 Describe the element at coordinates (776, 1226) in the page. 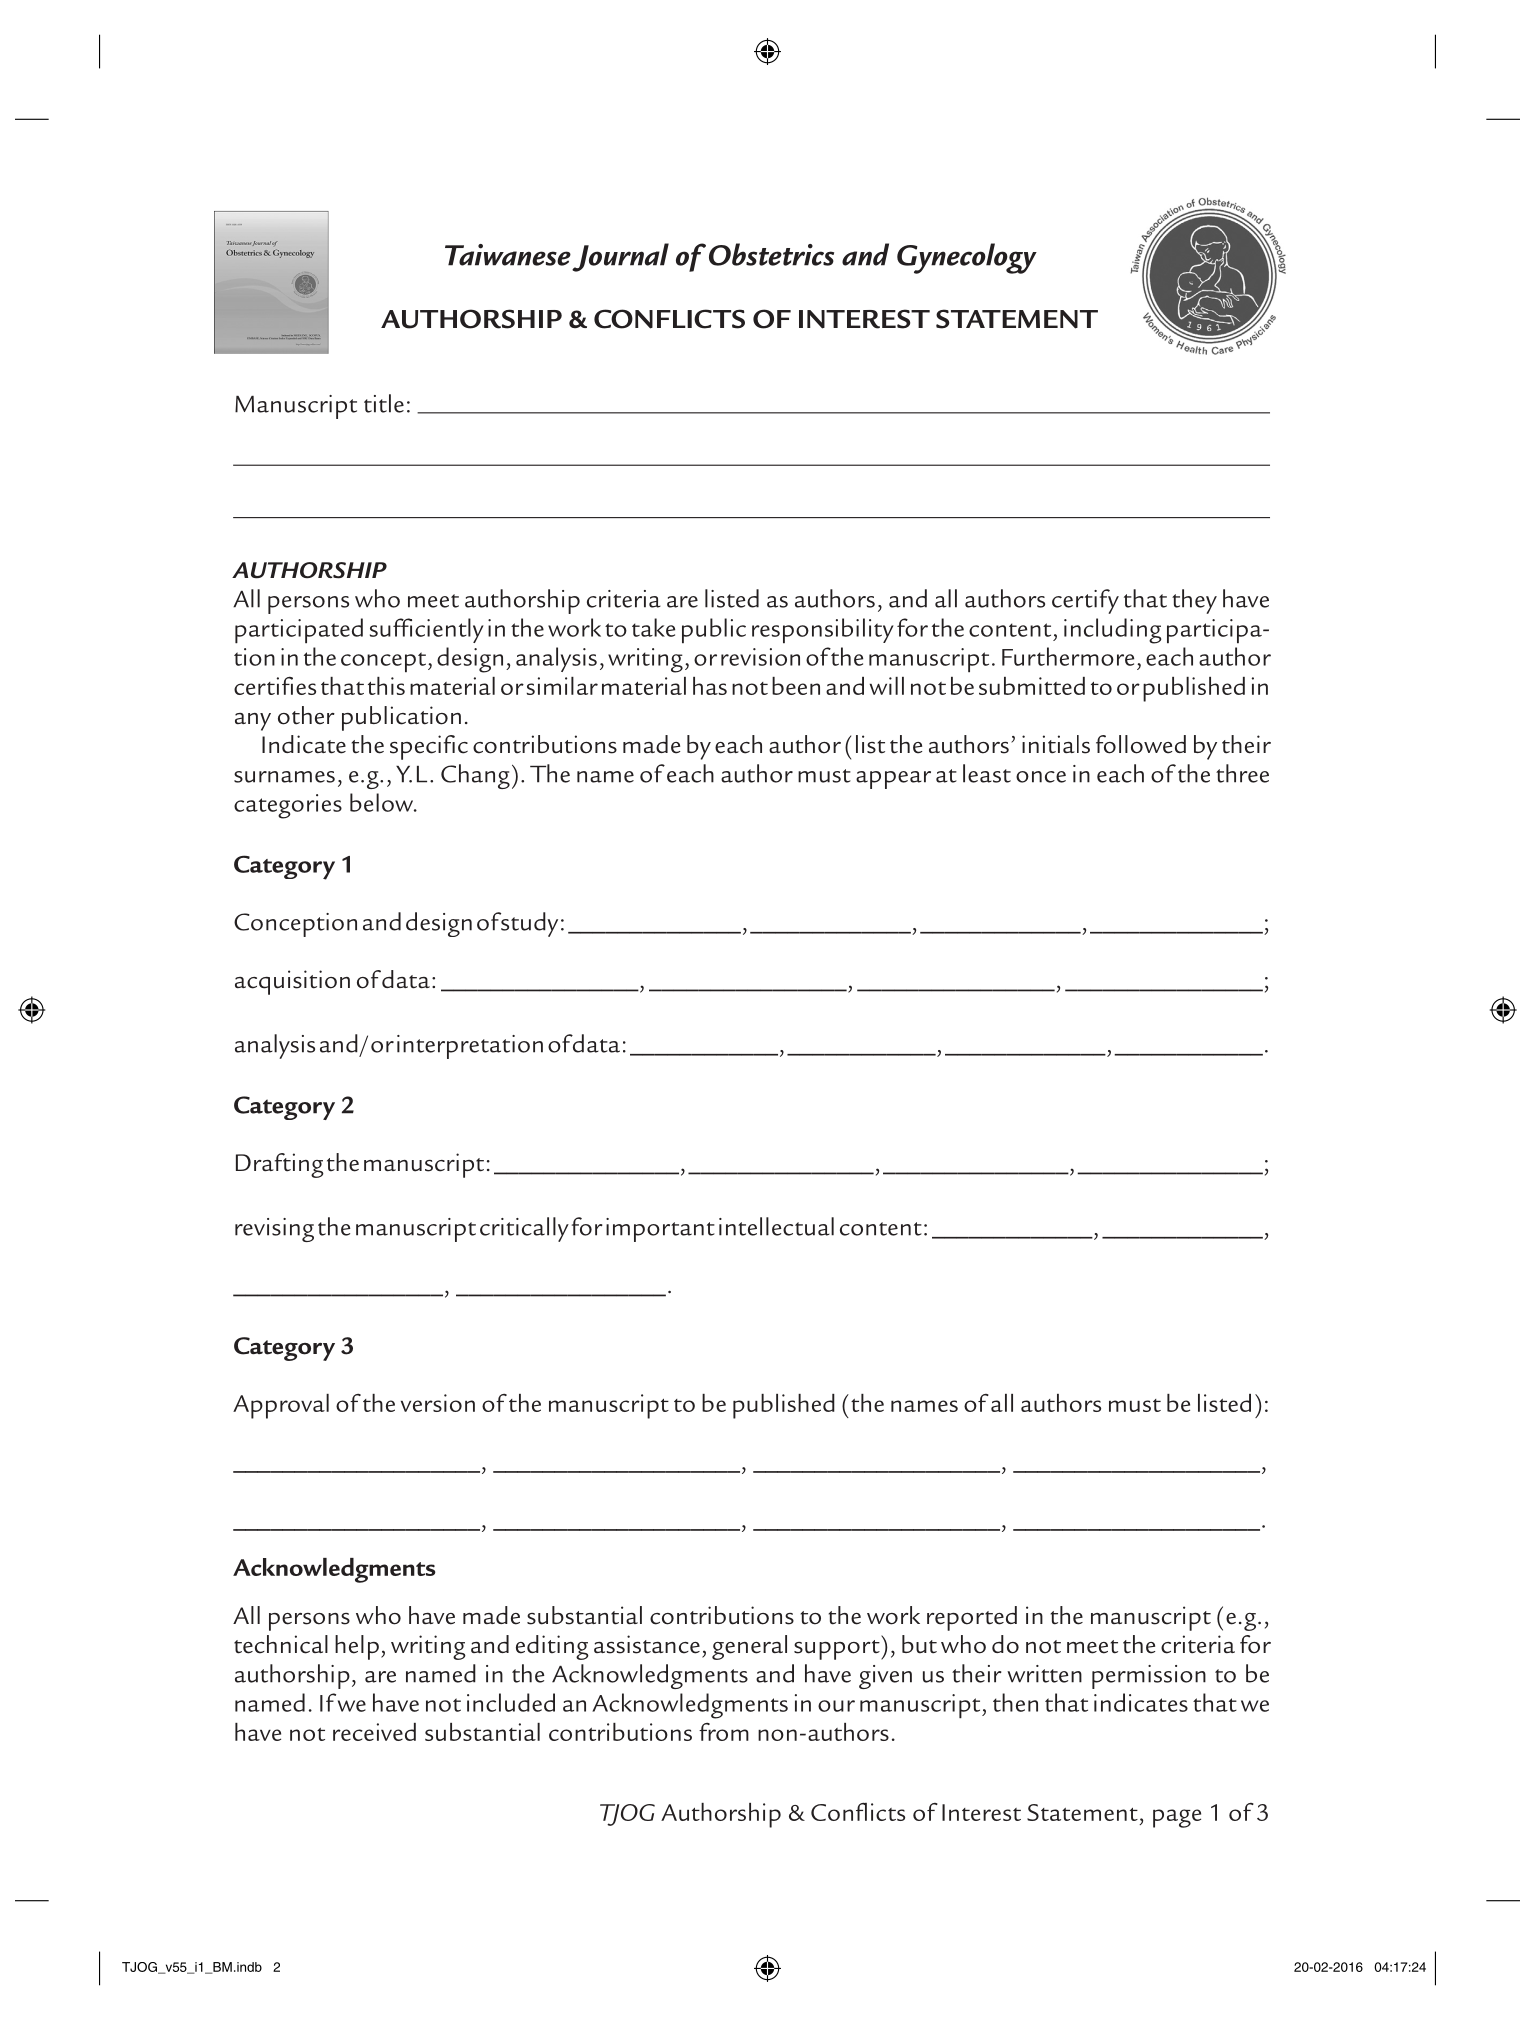

I see `intellectual` at that location.
